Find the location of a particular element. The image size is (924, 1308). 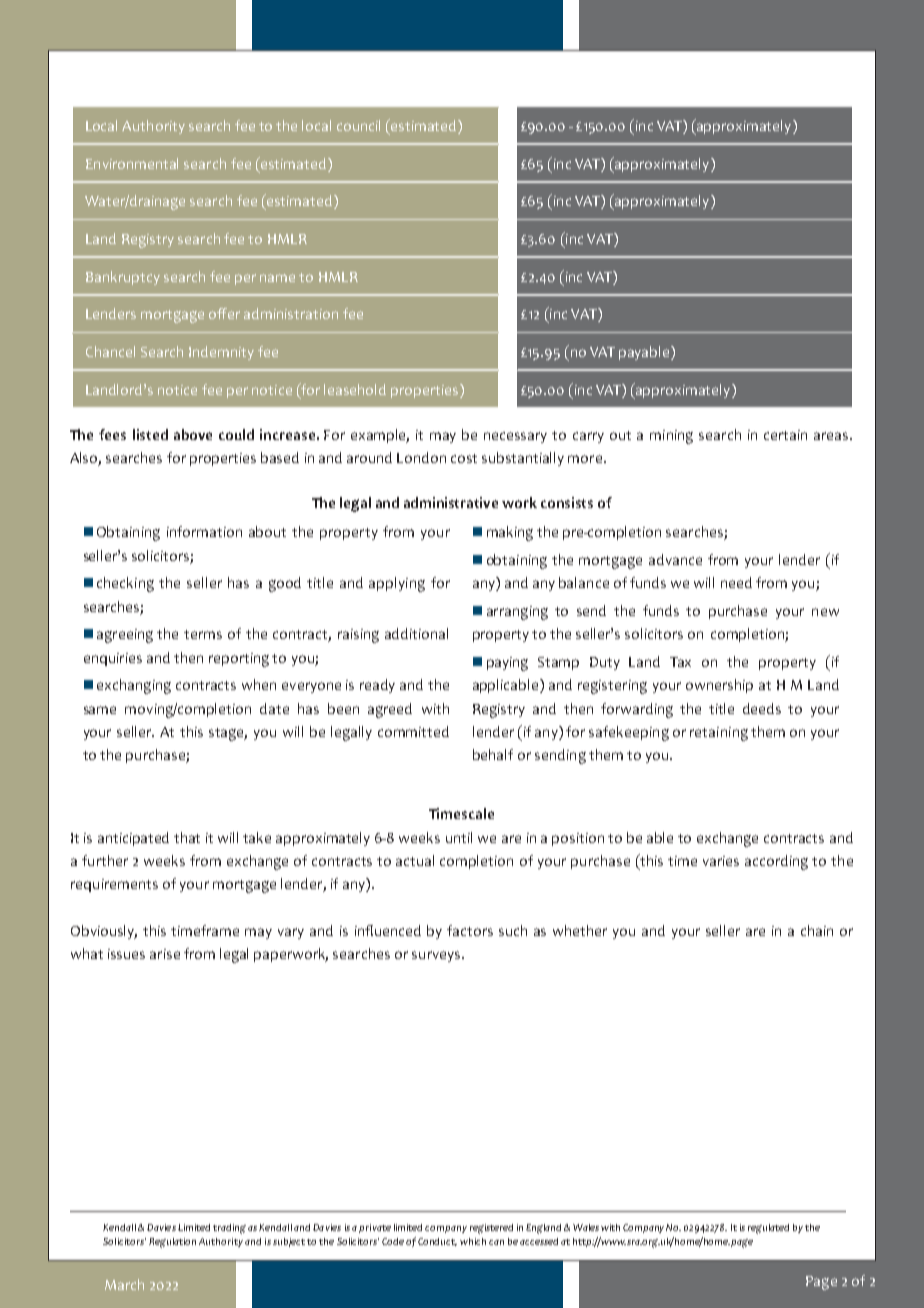

information is located at coordinates (204, 531).
